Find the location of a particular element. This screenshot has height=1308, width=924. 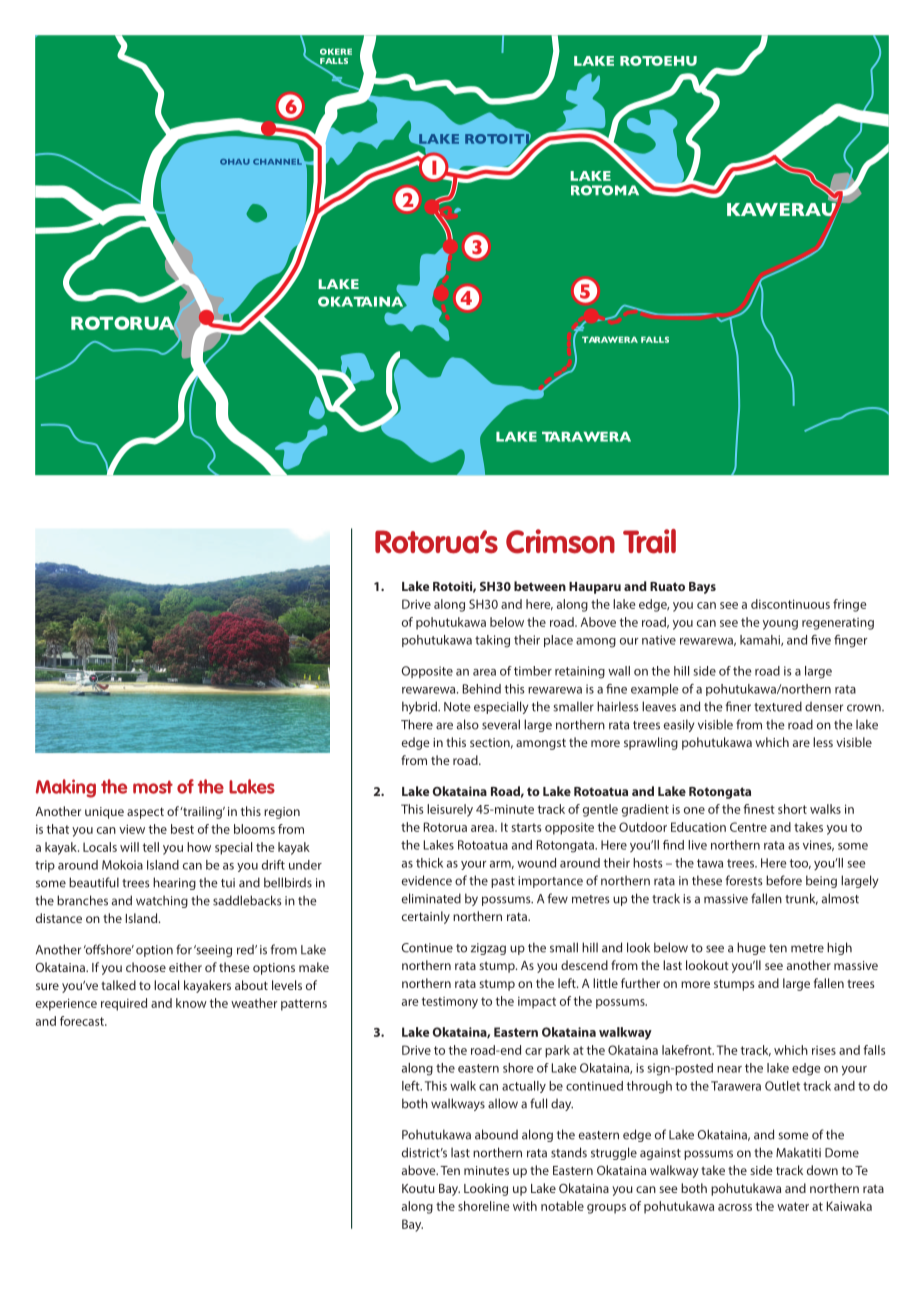

Making is located at coordinates (66, 788).
